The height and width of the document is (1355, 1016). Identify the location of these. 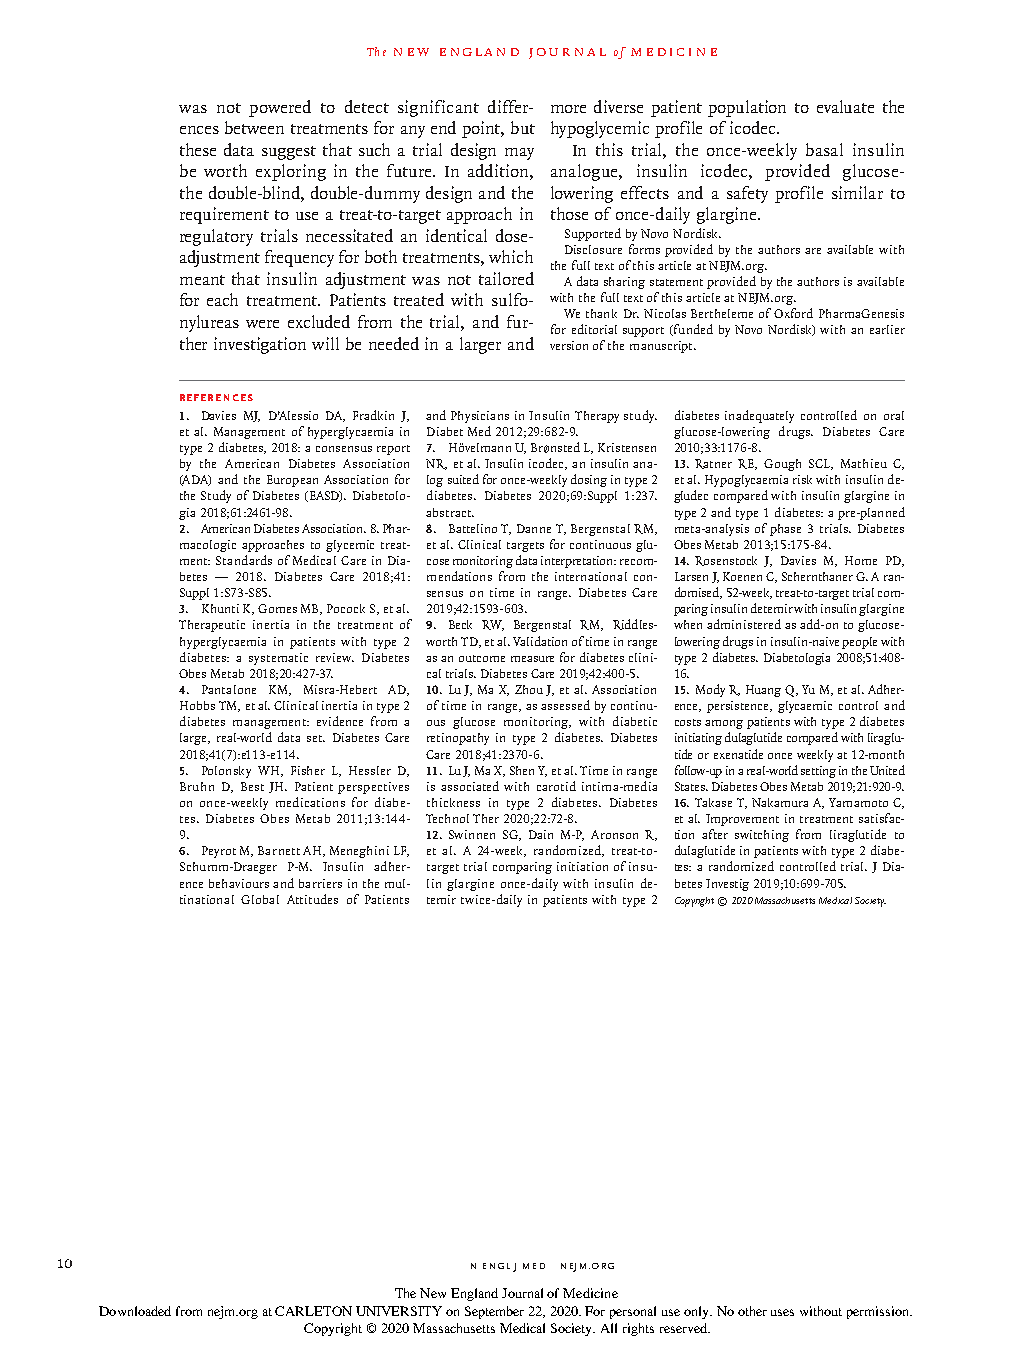
(198, 149).
